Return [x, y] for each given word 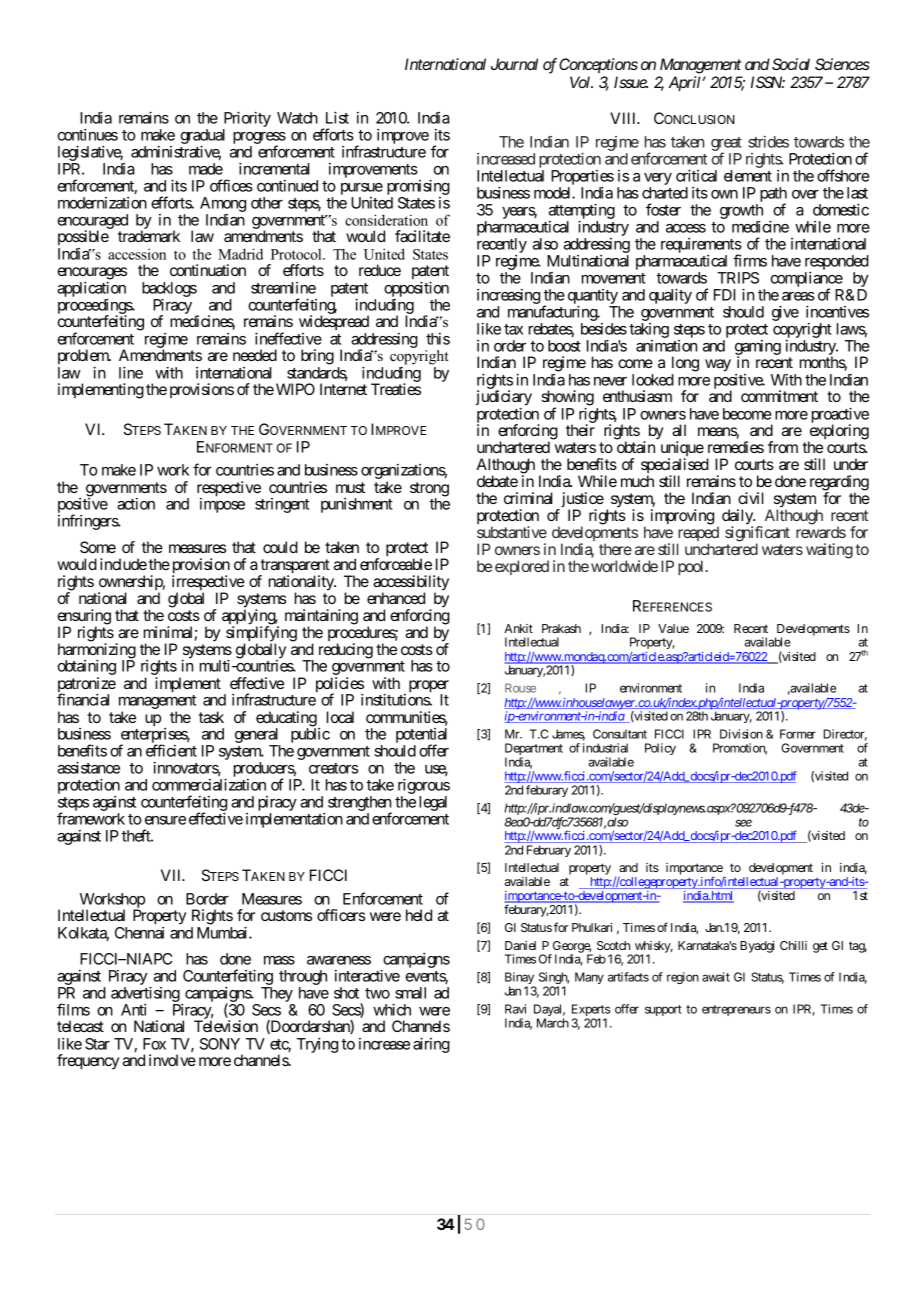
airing [431, 1045]
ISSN [768, 82]
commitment [779, 396]
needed [255, 355]
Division [741, 734]
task [211, 717]
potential [421, 737]
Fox [154, 1044]
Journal [514, 64]
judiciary [504, 399]
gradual [203, 138]
